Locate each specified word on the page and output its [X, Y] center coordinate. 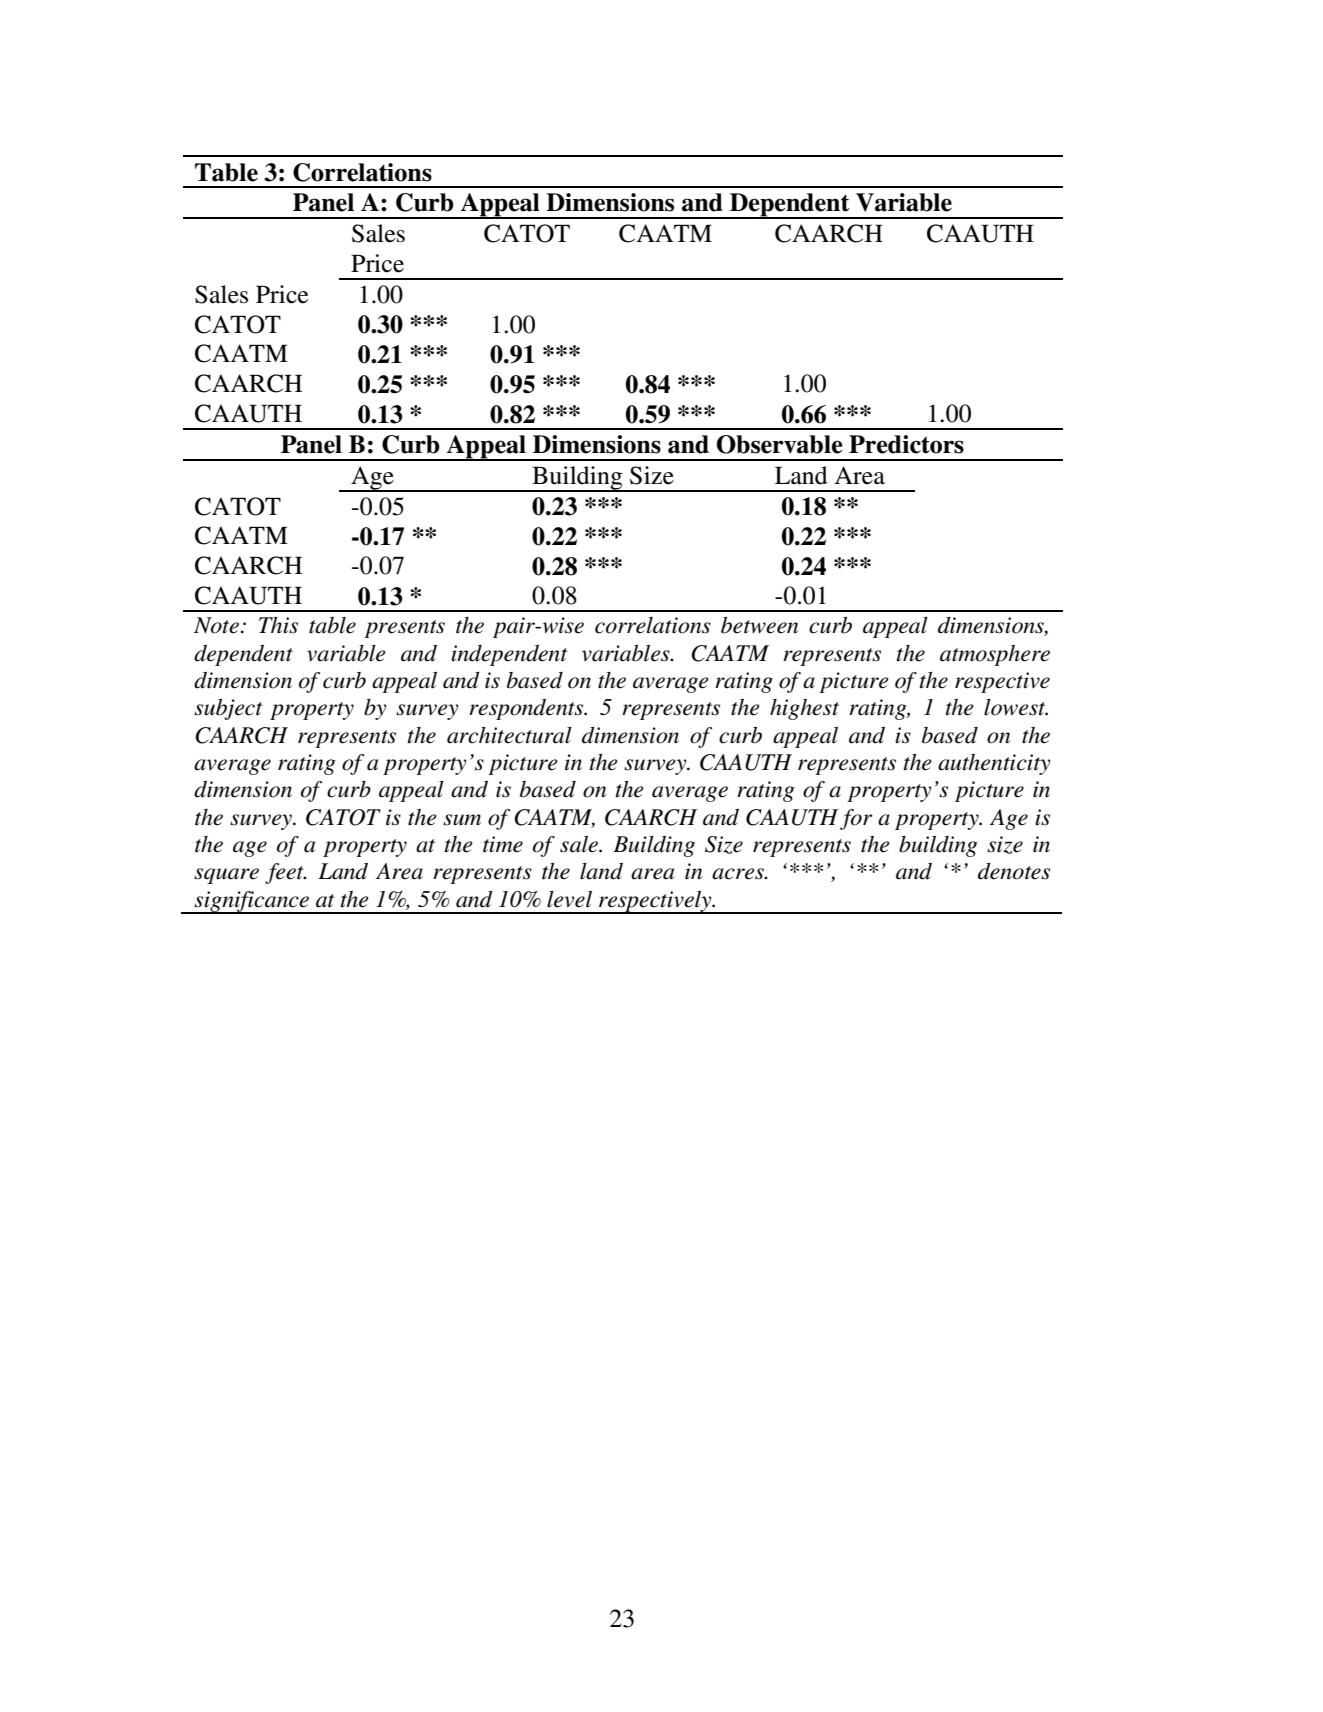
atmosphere [995, 655]
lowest [1016, 707]
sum [462, 820]
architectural [509, 735]
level [569, 899]
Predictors [906, 444]
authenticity [994, 764]
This [278, 625]
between [759, 625]
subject [228, 709]
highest [804, 709]
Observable [779, 444]
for [856, 819]
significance [251, 902]
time [503, 844]
